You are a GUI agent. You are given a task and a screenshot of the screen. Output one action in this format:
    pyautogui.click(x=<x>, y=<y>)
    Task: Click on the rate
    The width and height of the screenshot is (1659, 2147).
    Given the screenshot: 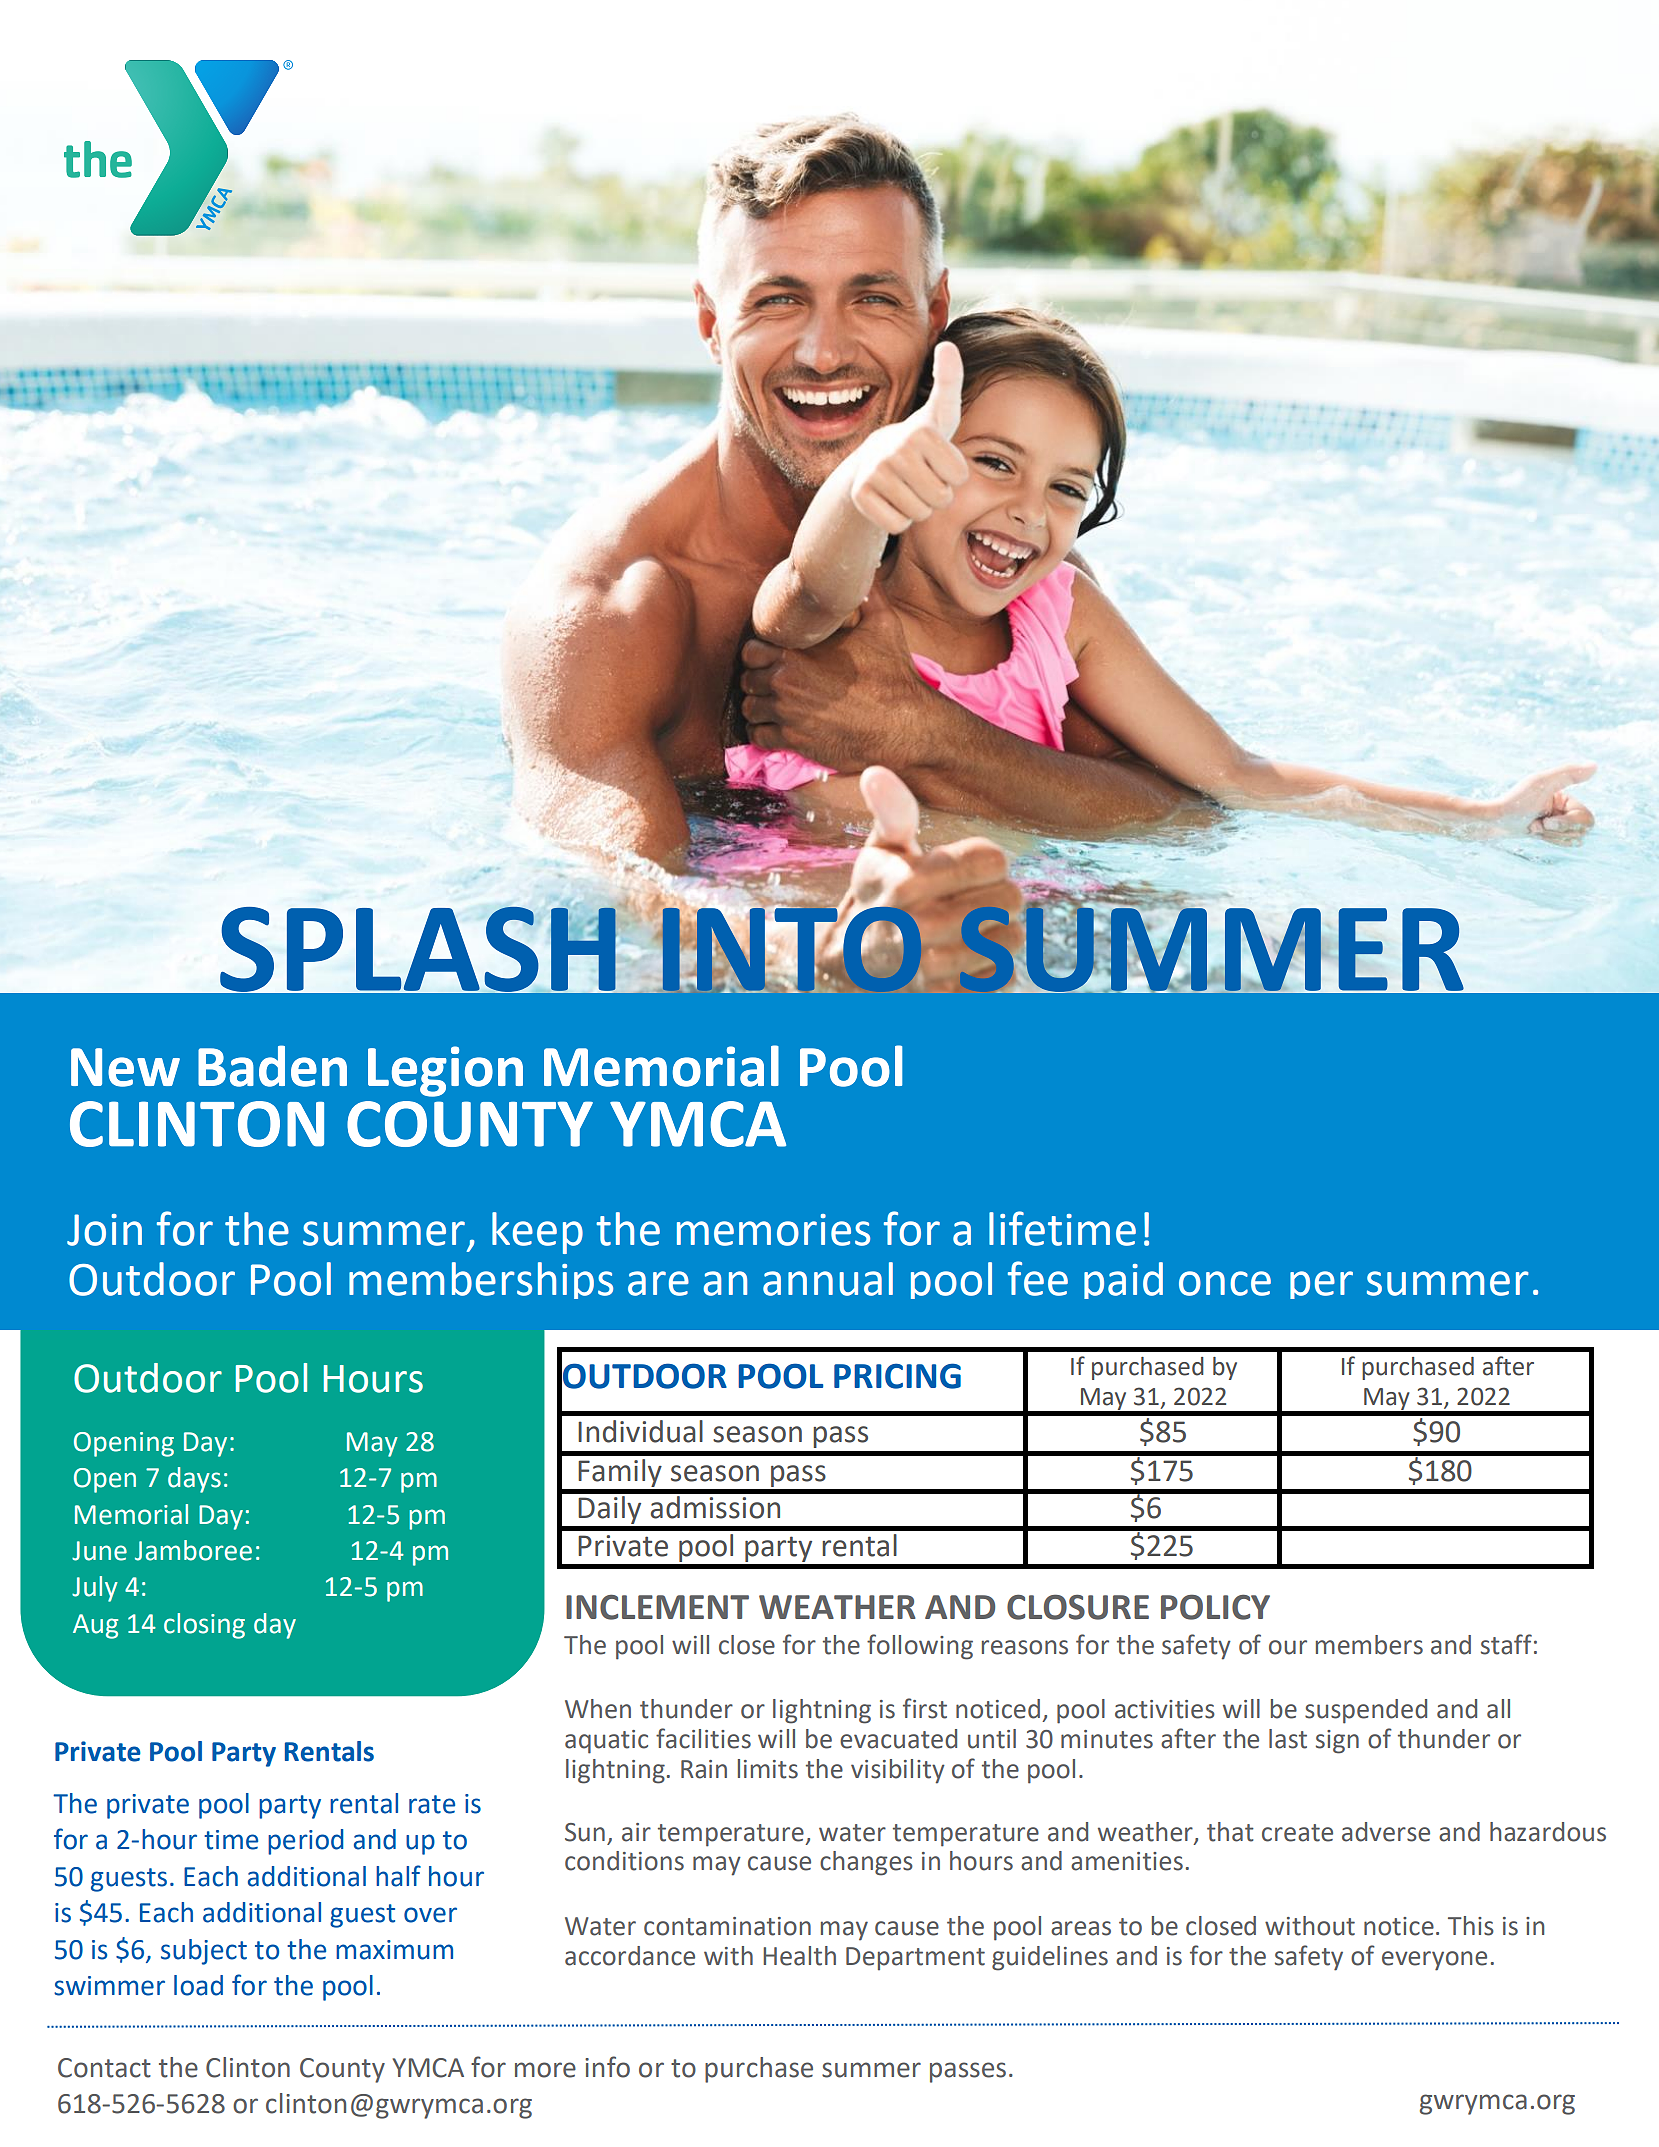 What is the action you would take?
    pyautogui.click(x=432, y=1804)
